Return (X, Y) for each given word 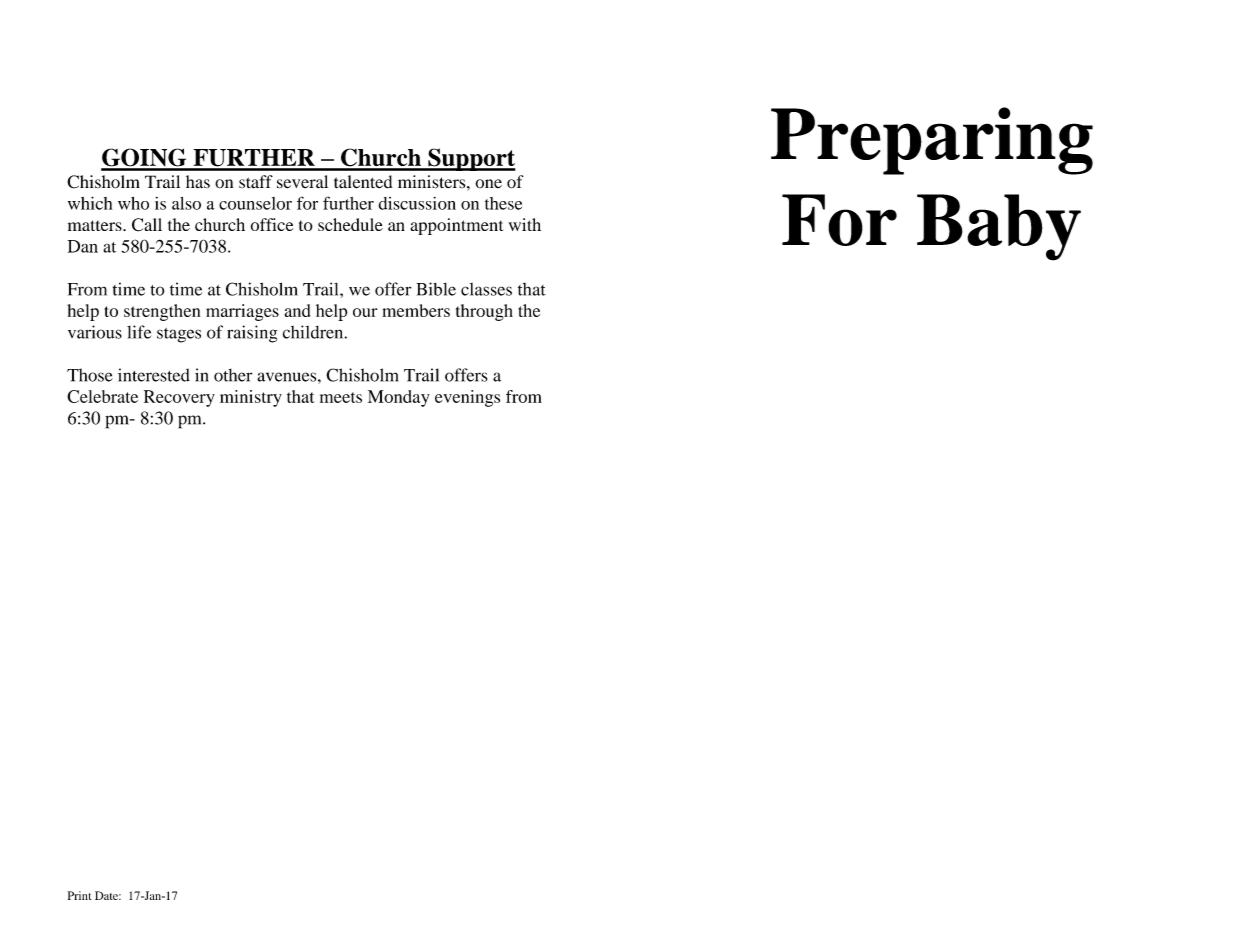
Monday (399, 398)
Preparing (932, 141)
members (416, 310)
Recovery (179, 398)
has (198, 182)
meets (341, 397)
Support (471, 159)
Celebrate (102, 396)
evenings (467, 398)
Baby (999, 227)
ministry (251, 398)
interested (154, 375)
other (233, 375)
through (484, 312)
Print (80, 895)
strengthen (162, 312)
